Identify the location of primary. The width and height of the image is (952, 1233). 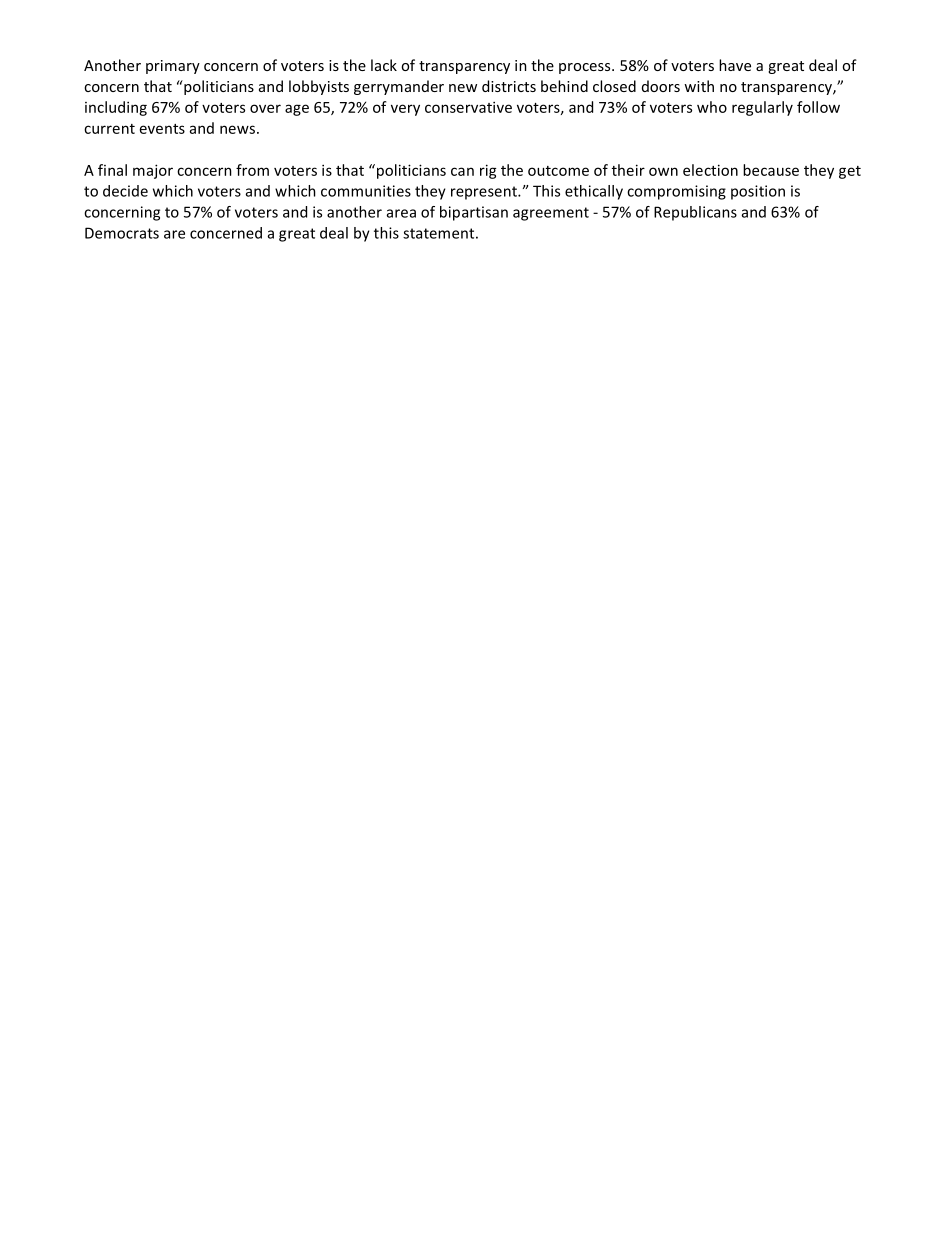
(173, 67).
